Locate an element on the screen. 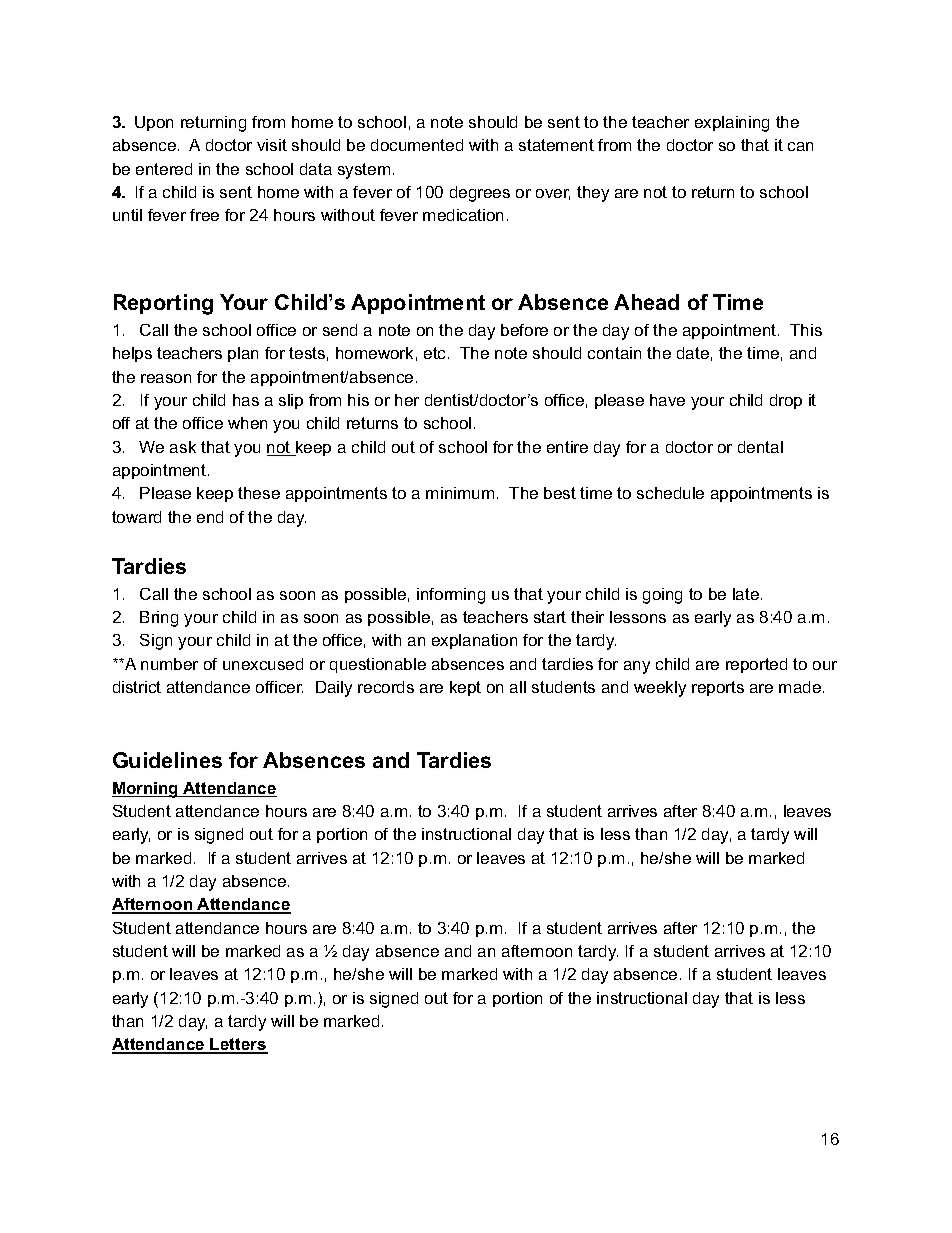 This screenshot has height=1233, width=952. explaining is located at coordinates (732, 124).
